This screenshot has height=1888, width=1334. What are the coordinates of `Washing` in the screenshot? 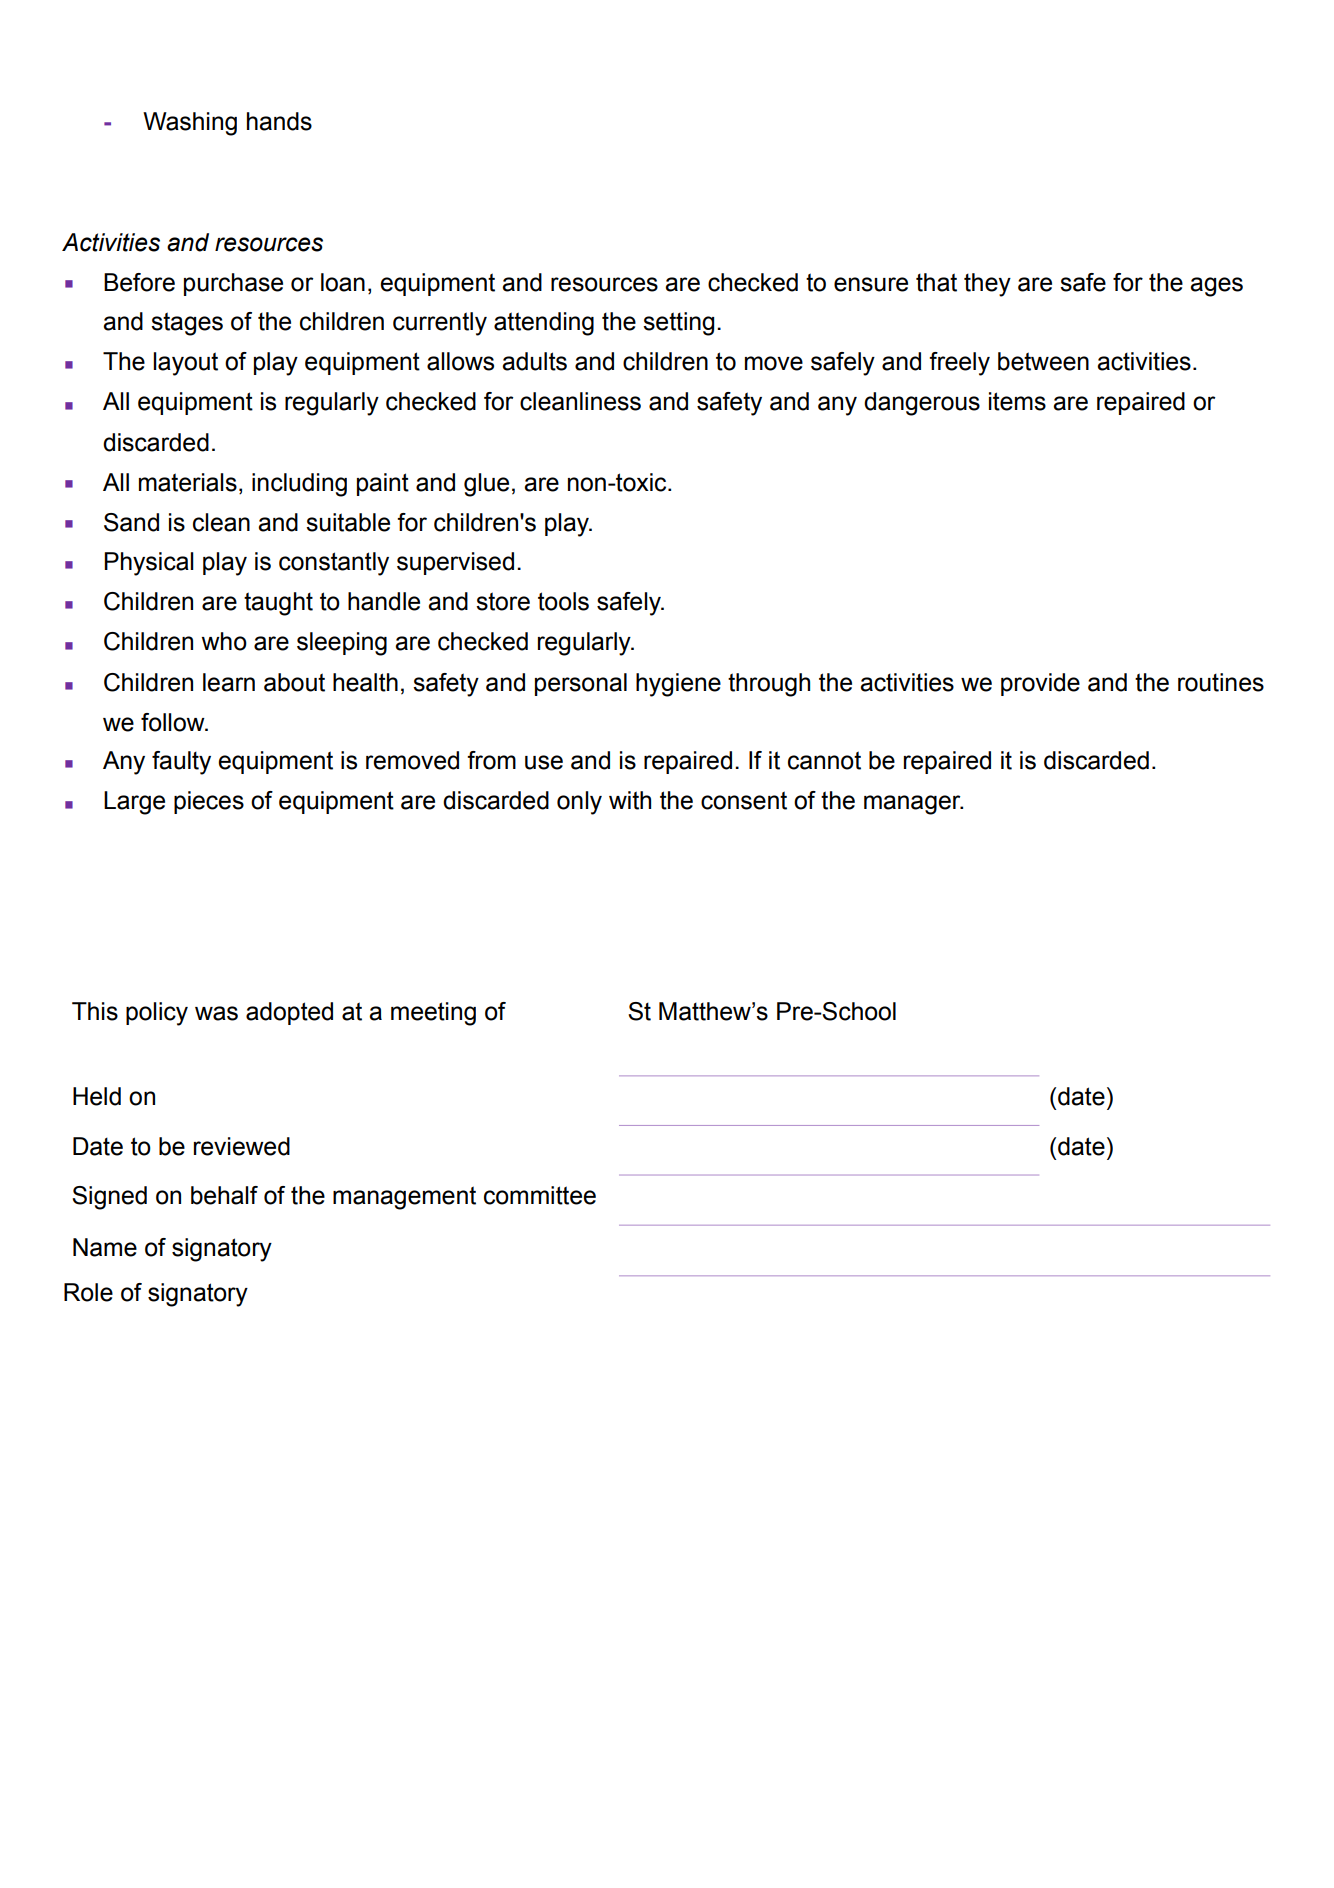 It's located at (190, 124).
